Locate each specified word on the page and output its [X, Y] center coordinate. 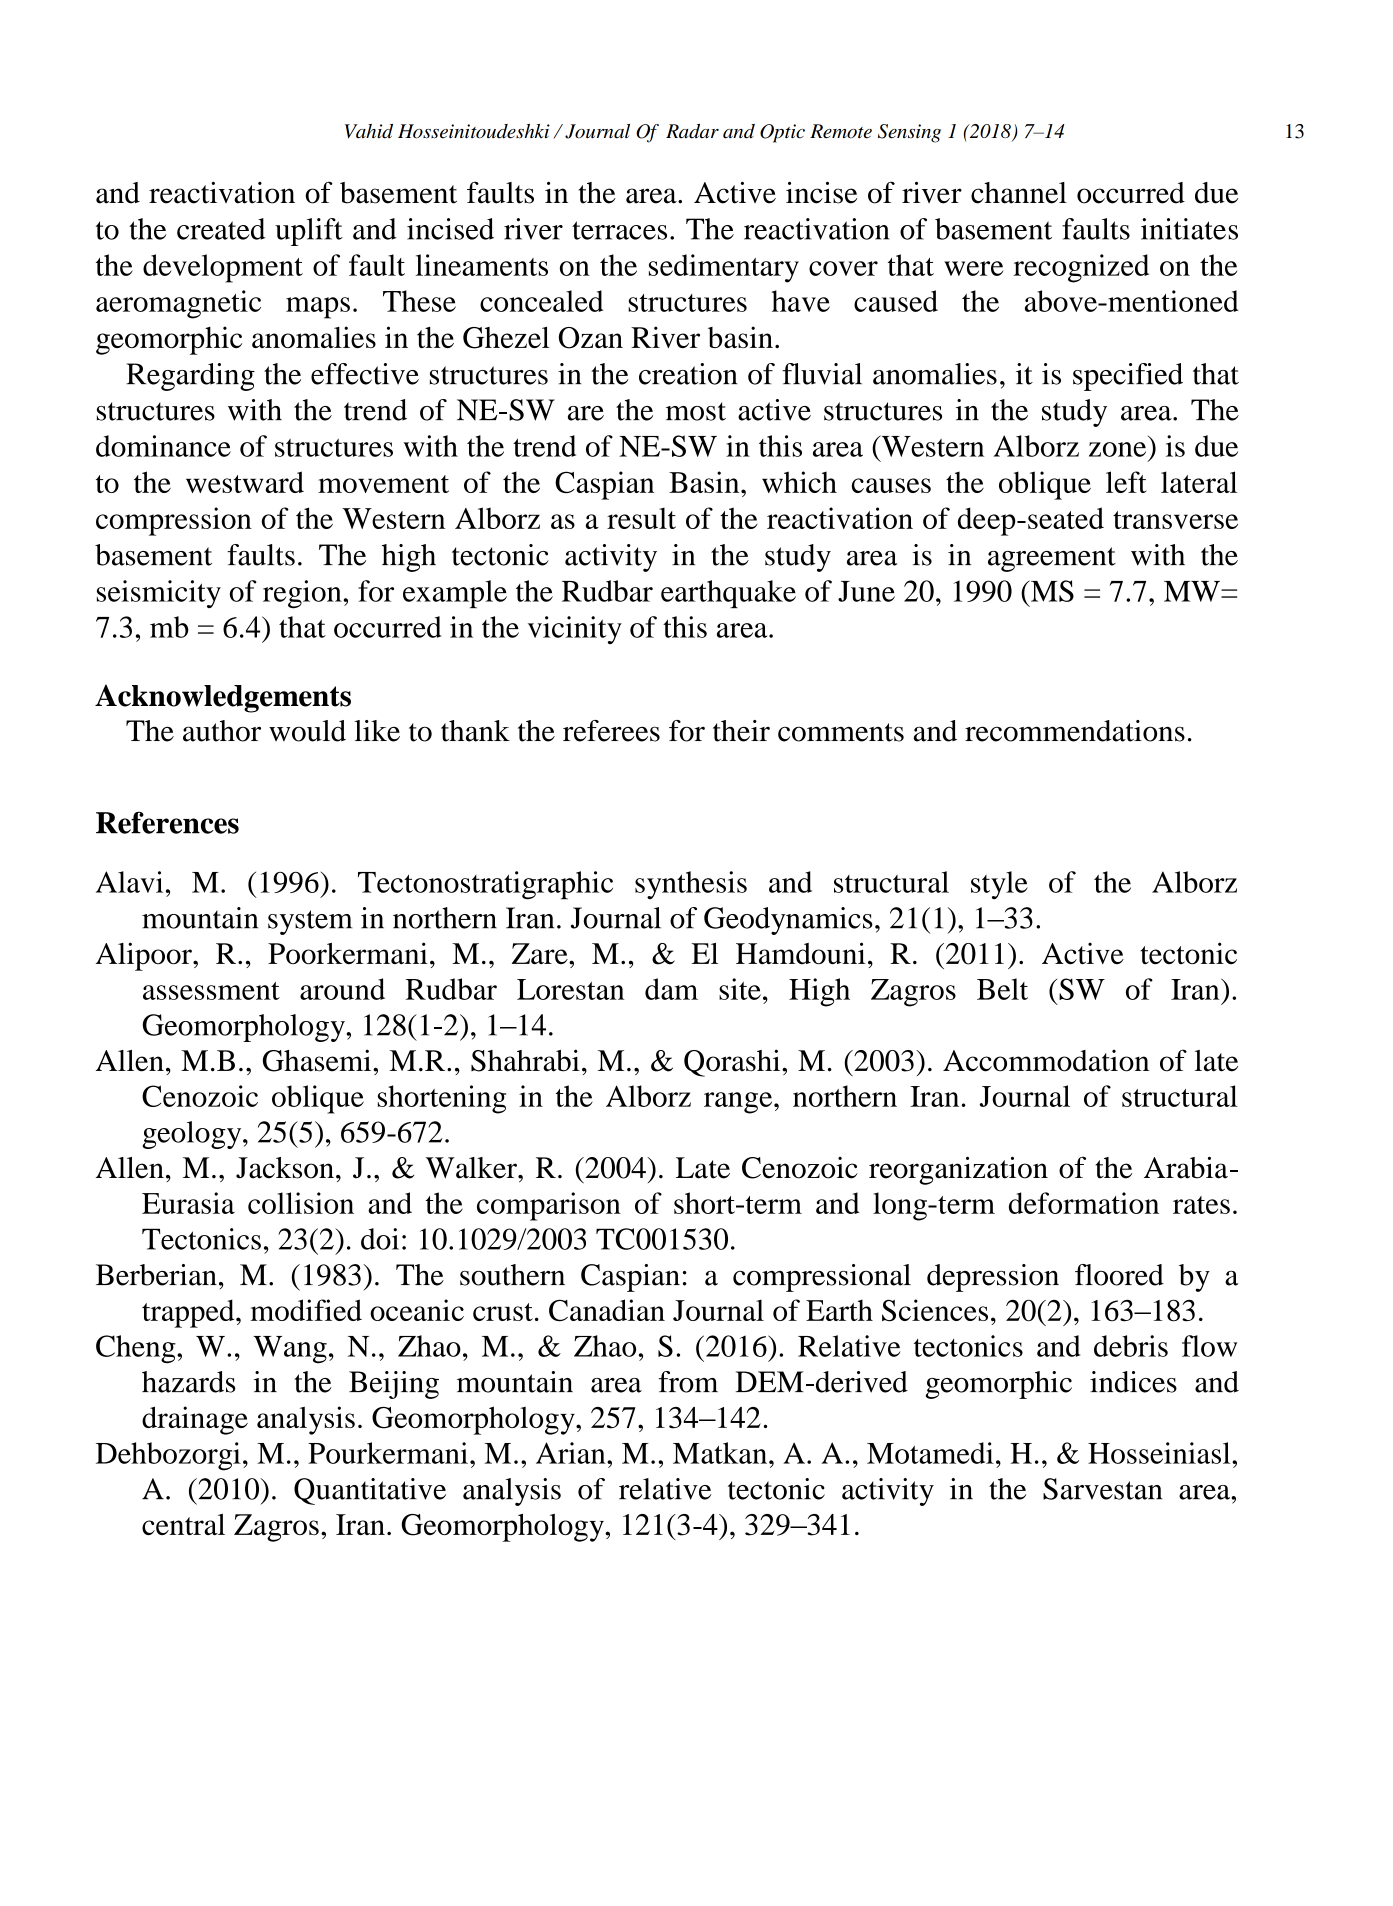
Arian [572, 1453]
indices [1133, 1382]
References [167, 822]
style [999, 885]
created [221, 229]
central [183, 1524]
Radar [692, 131]
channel [1019, 193]
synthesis [691, 885]
